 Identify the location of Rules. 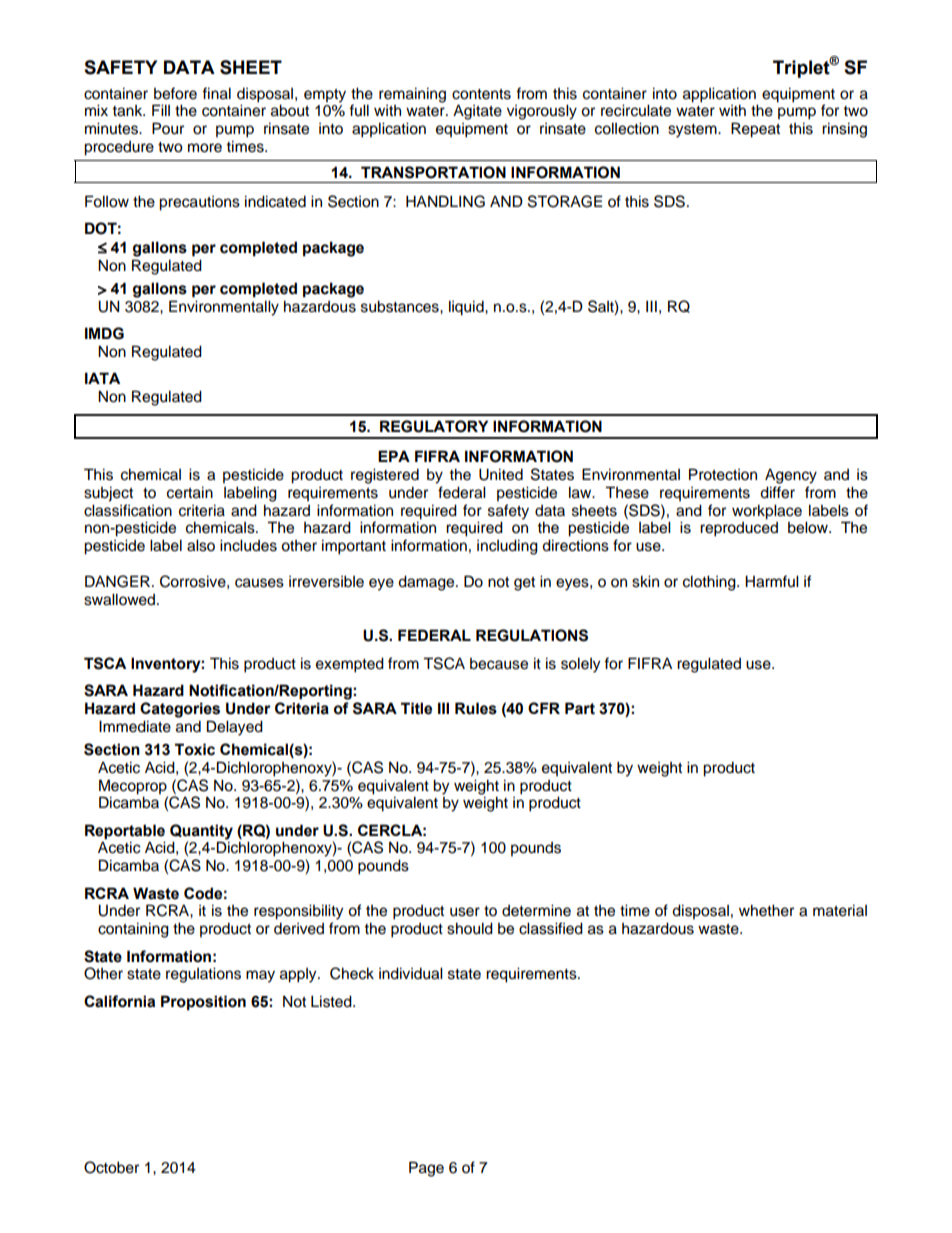
(476, 708).
